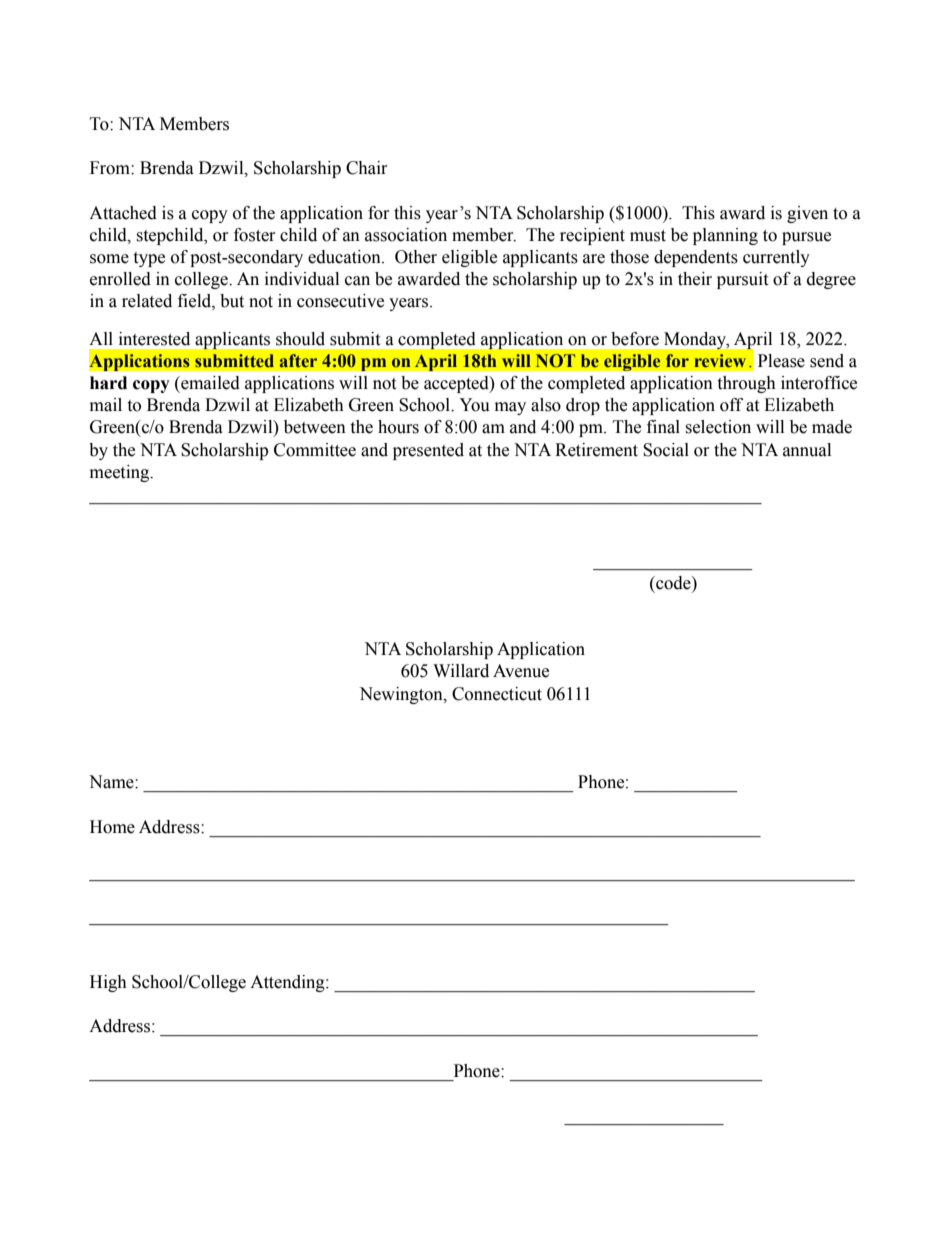 The height and width of the screenshot is (1233, 952). What do you see at coordinates (497, 694) in the screenshot?
I see `Connecticut` at bounding box center [497, 694].
